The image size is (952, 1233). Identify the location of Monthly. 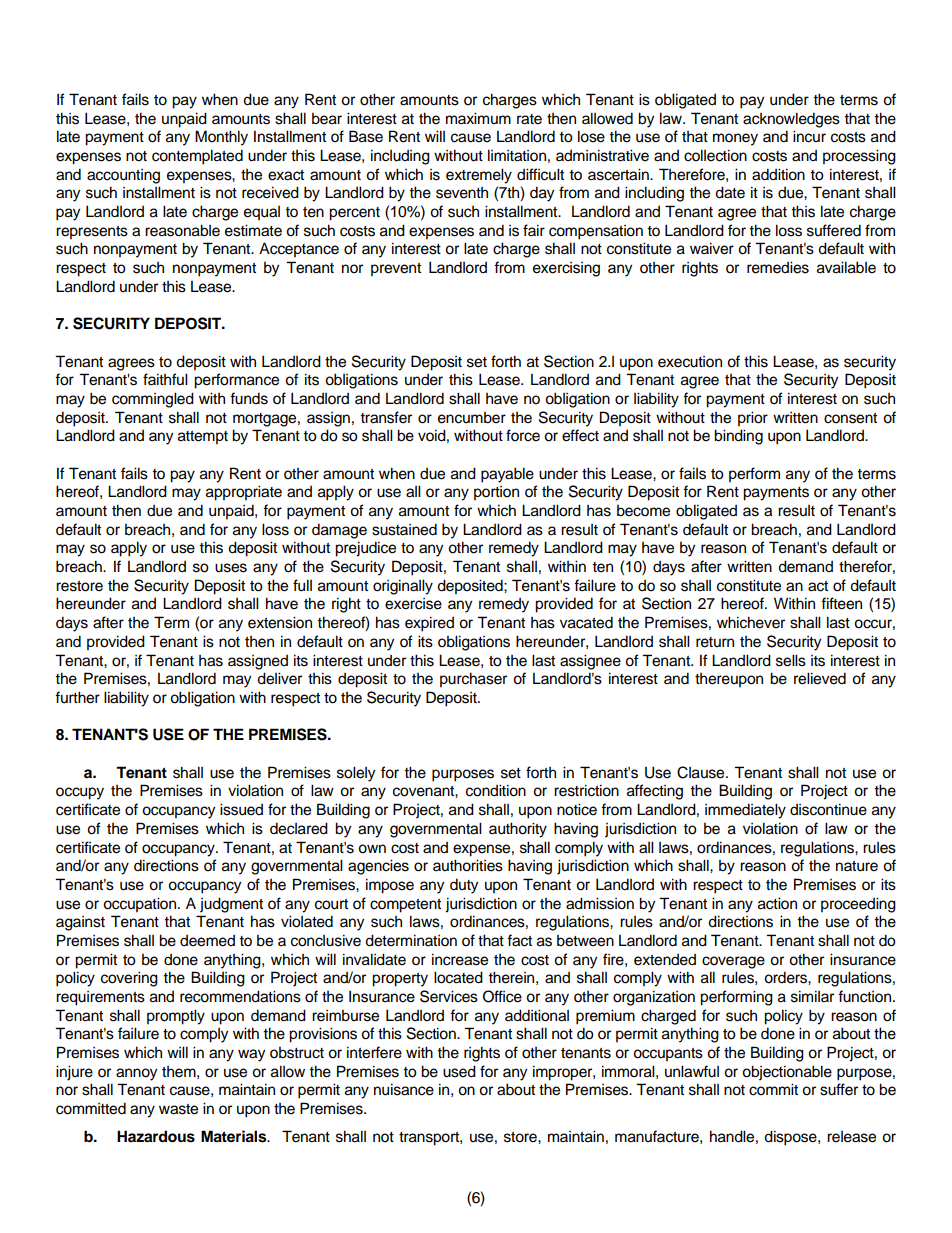
(221, 138).
